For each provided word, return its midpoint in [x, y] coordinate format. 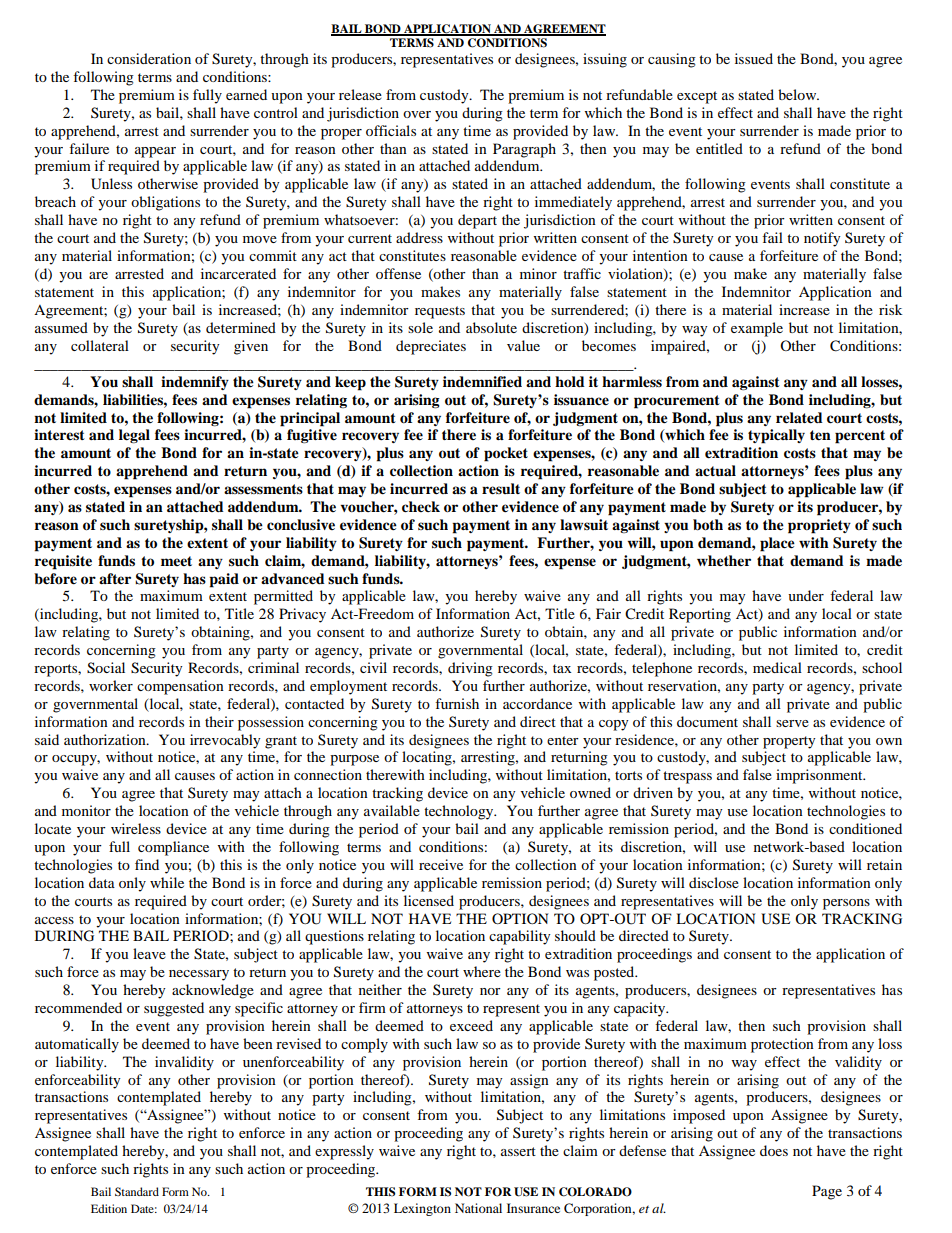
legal [134, 436]
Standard [137, 1191]
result [501, 489]
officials [391, 130]
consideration [149, 58]
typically [776, 436]
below [798, 94]
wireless [136, 828]
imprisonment [820, 776]
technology [460, 812]
